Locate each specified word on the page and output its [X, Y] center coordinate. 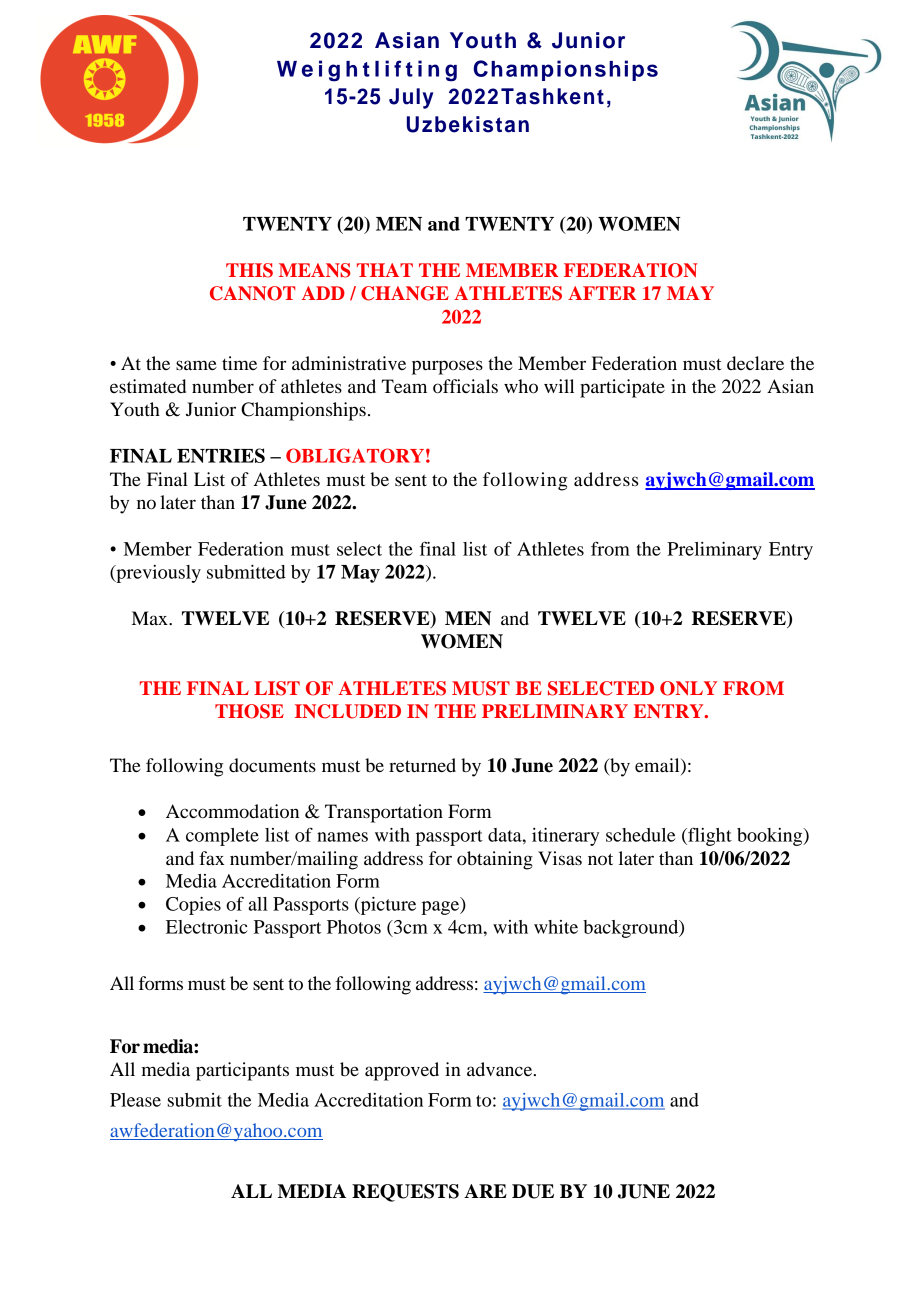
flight [709, 836]
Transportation [384, 813]
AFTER [602, 293]
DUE [533, 1191]
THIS [249, 270]
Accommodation [232, 811]
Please [135, 1100]
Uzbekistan [468, 124]
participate [622, 388]
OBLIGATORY [355, 455]
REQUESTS [405, 1193]
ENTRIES [221, 455]
